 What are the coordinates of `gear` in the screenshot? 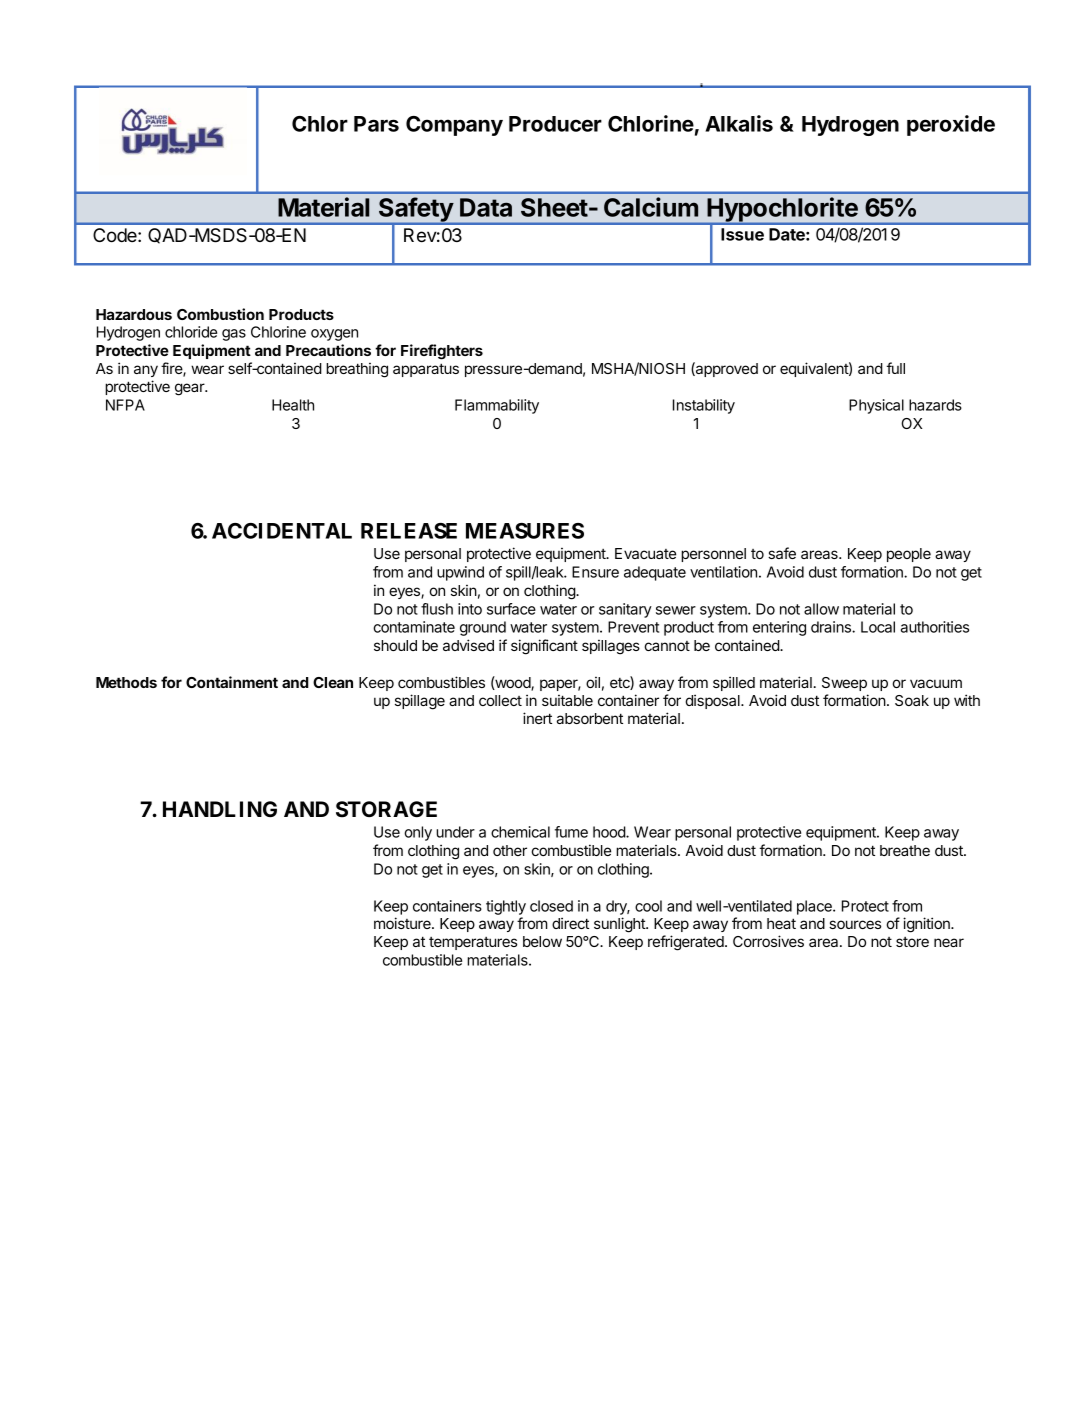 It's located at (191, 389).
